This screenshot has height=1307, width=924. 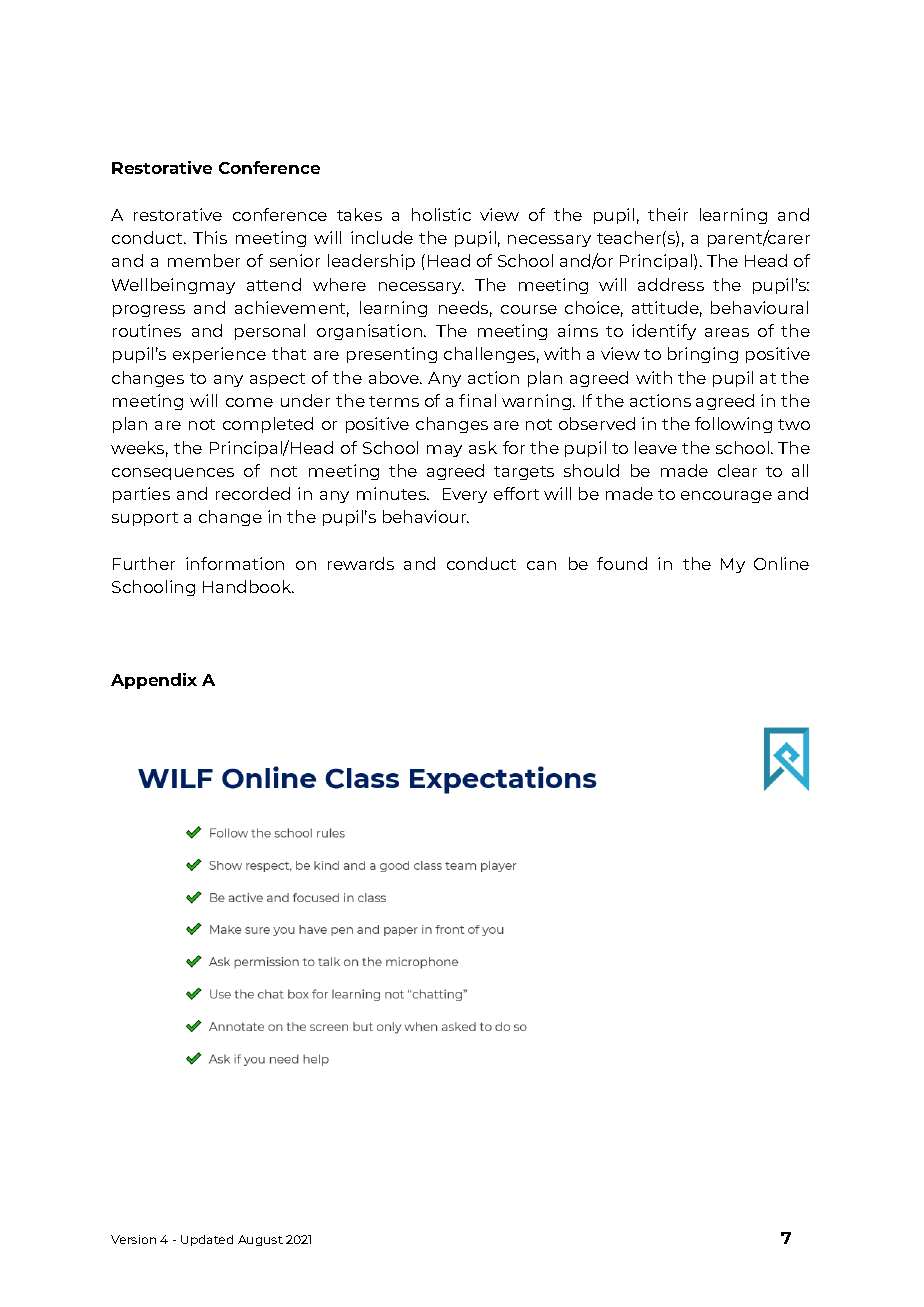 What do you see at coordinates (541, 565) in the screenshot?
I see `can` at bounding box center [541, 565].
